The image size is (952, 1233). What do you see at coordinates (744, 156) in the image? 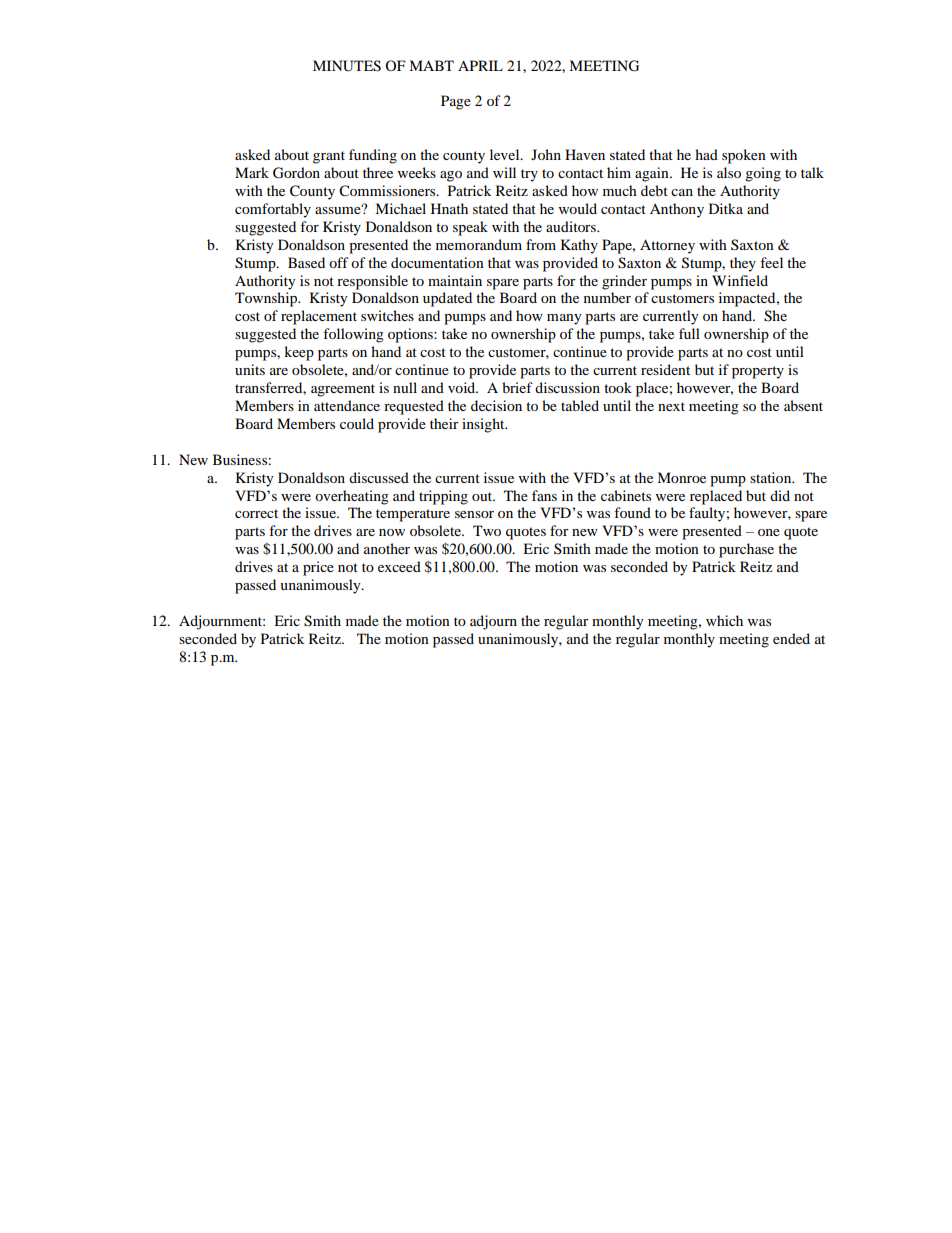
I see `spoken` at bounding box center [744, 156].
